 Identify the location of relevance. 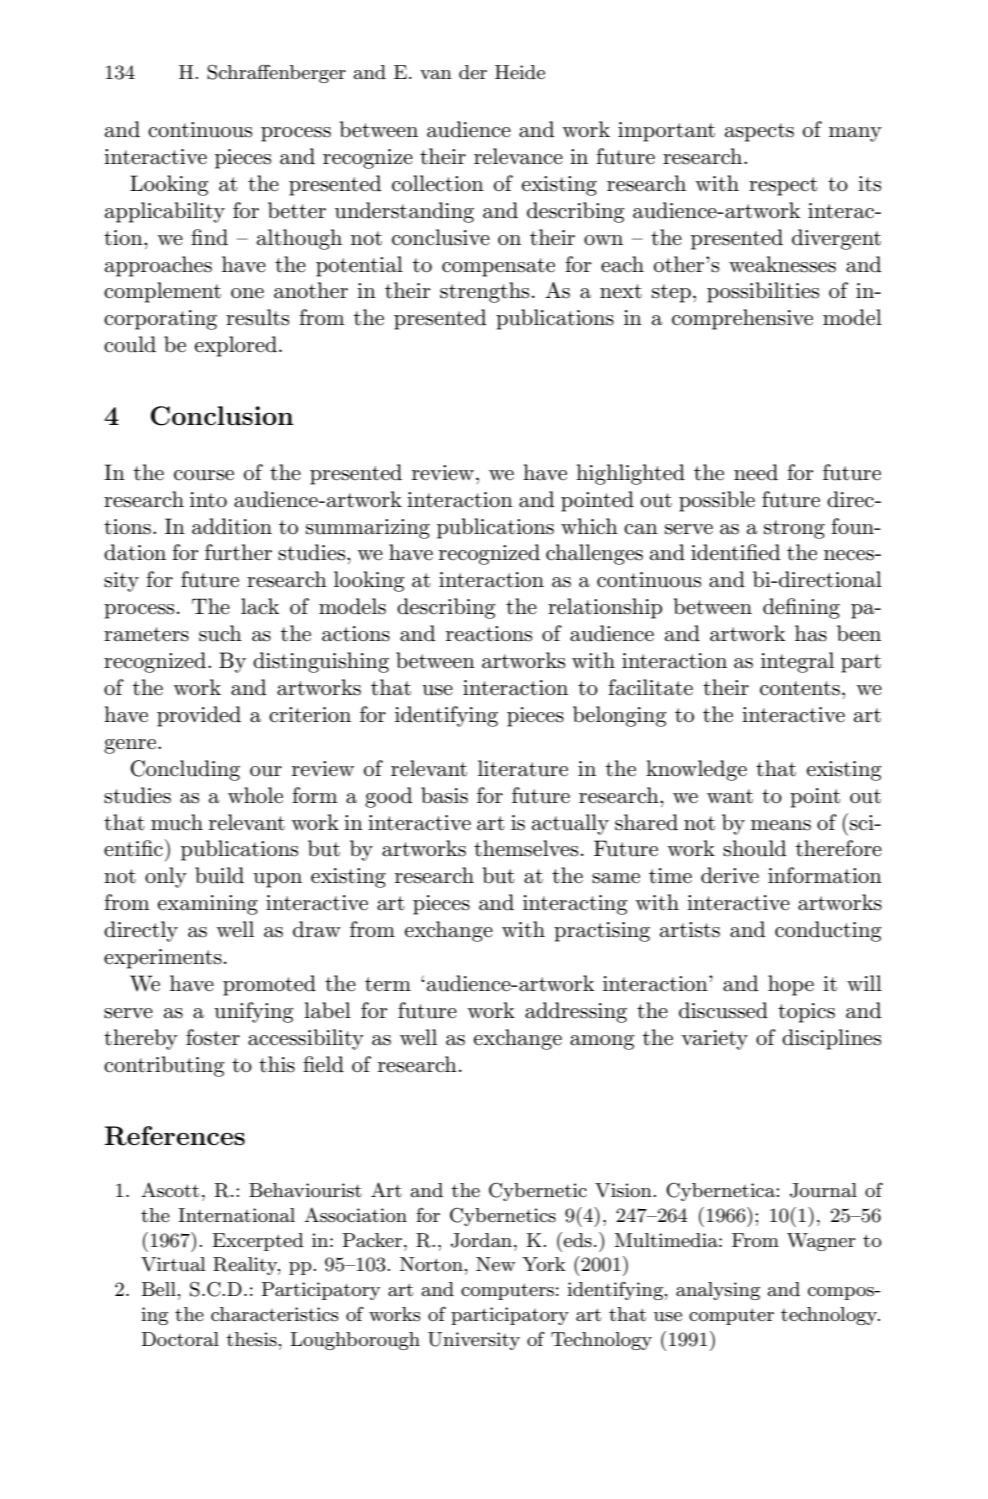
(518, 156).
